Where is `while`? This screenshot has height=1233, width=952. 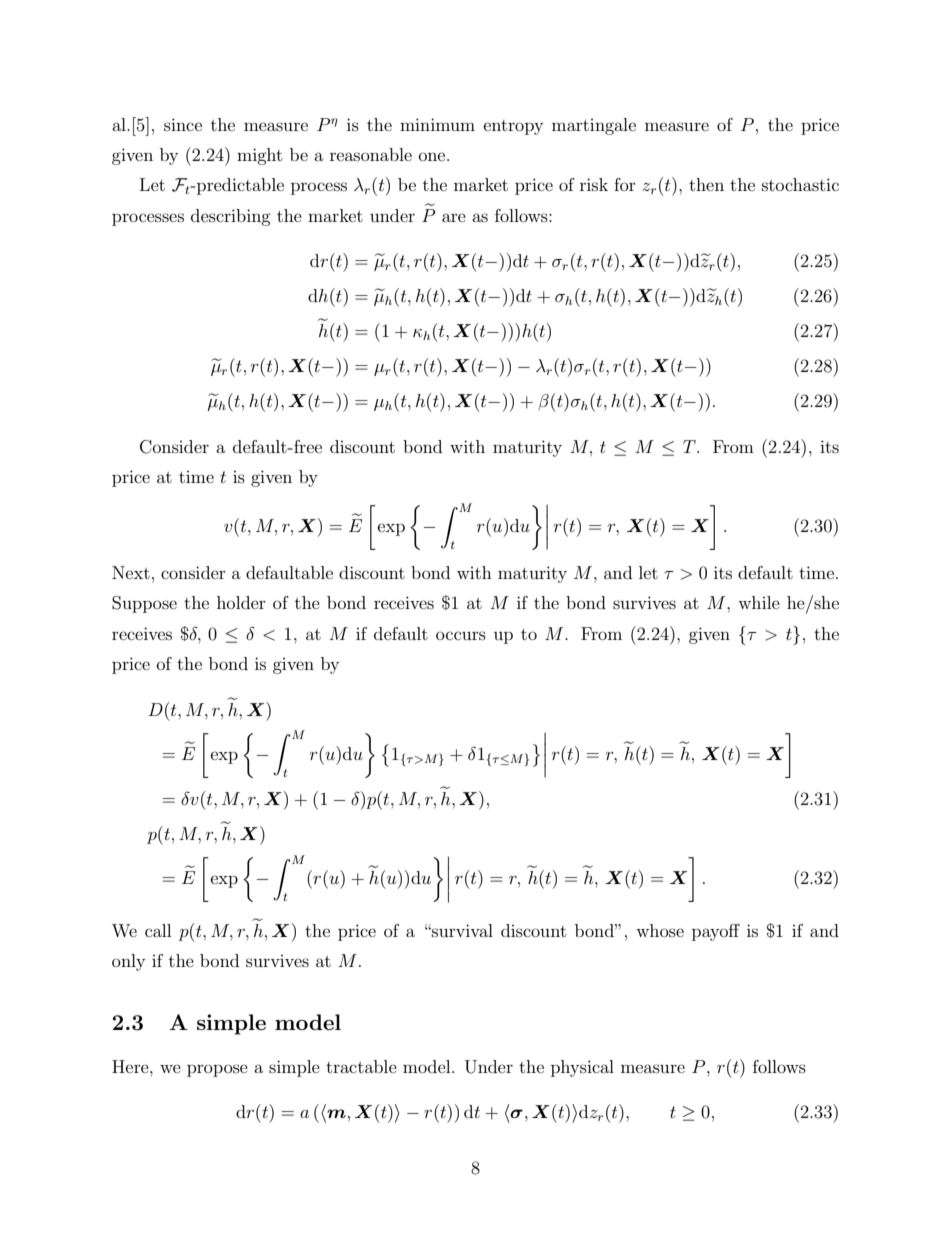 while is located at coordinates (759, 602).
